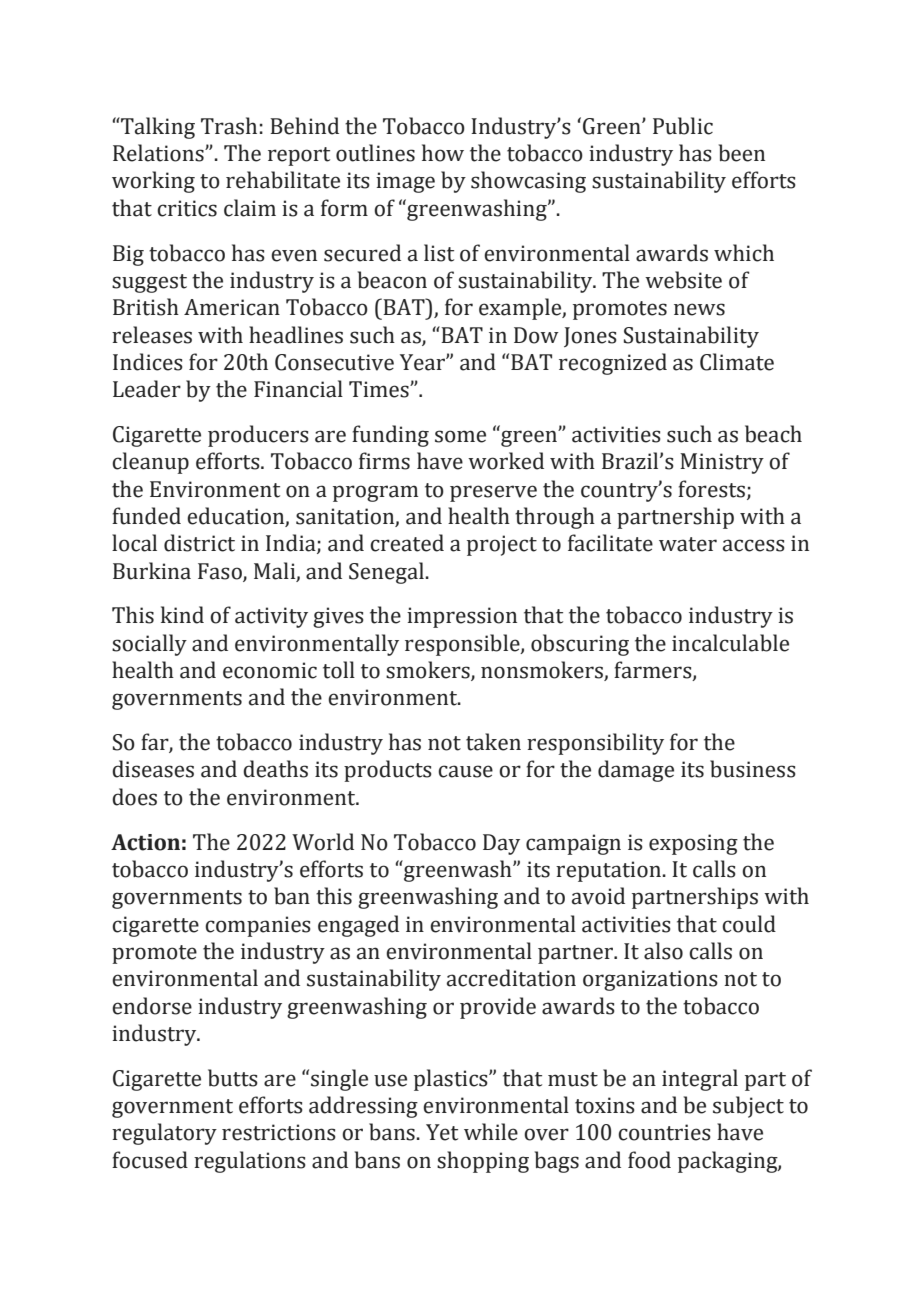 The width and height of the screenshot is (924, 1308). I want to click on Yet, so click(442, 1132).
